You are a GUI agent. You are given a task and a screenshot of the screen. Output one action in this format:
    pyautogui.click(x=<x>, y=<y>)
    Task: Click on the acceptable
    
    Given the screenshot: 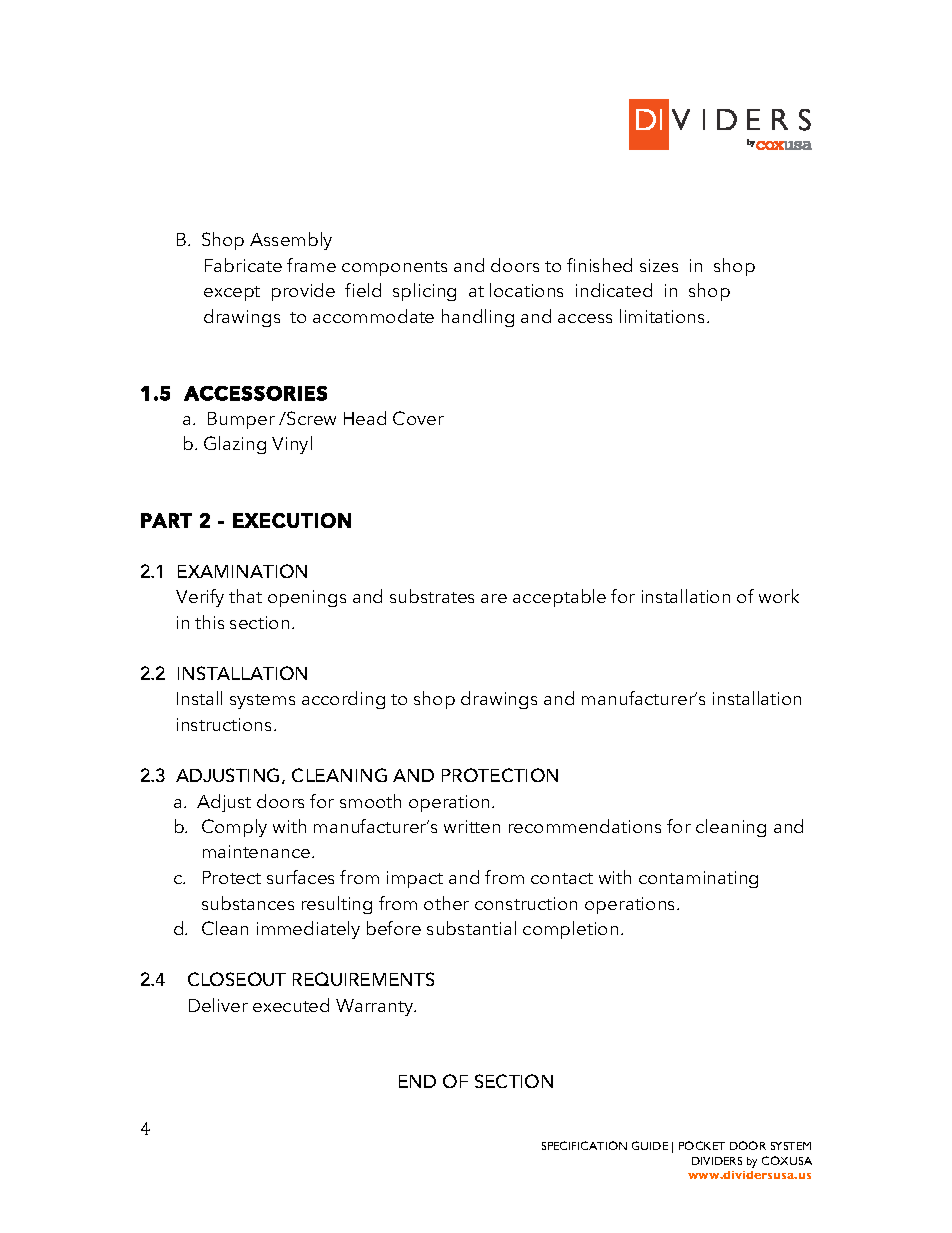 What is the action you would take?
    pyautogui.click(x=559, y=598)
